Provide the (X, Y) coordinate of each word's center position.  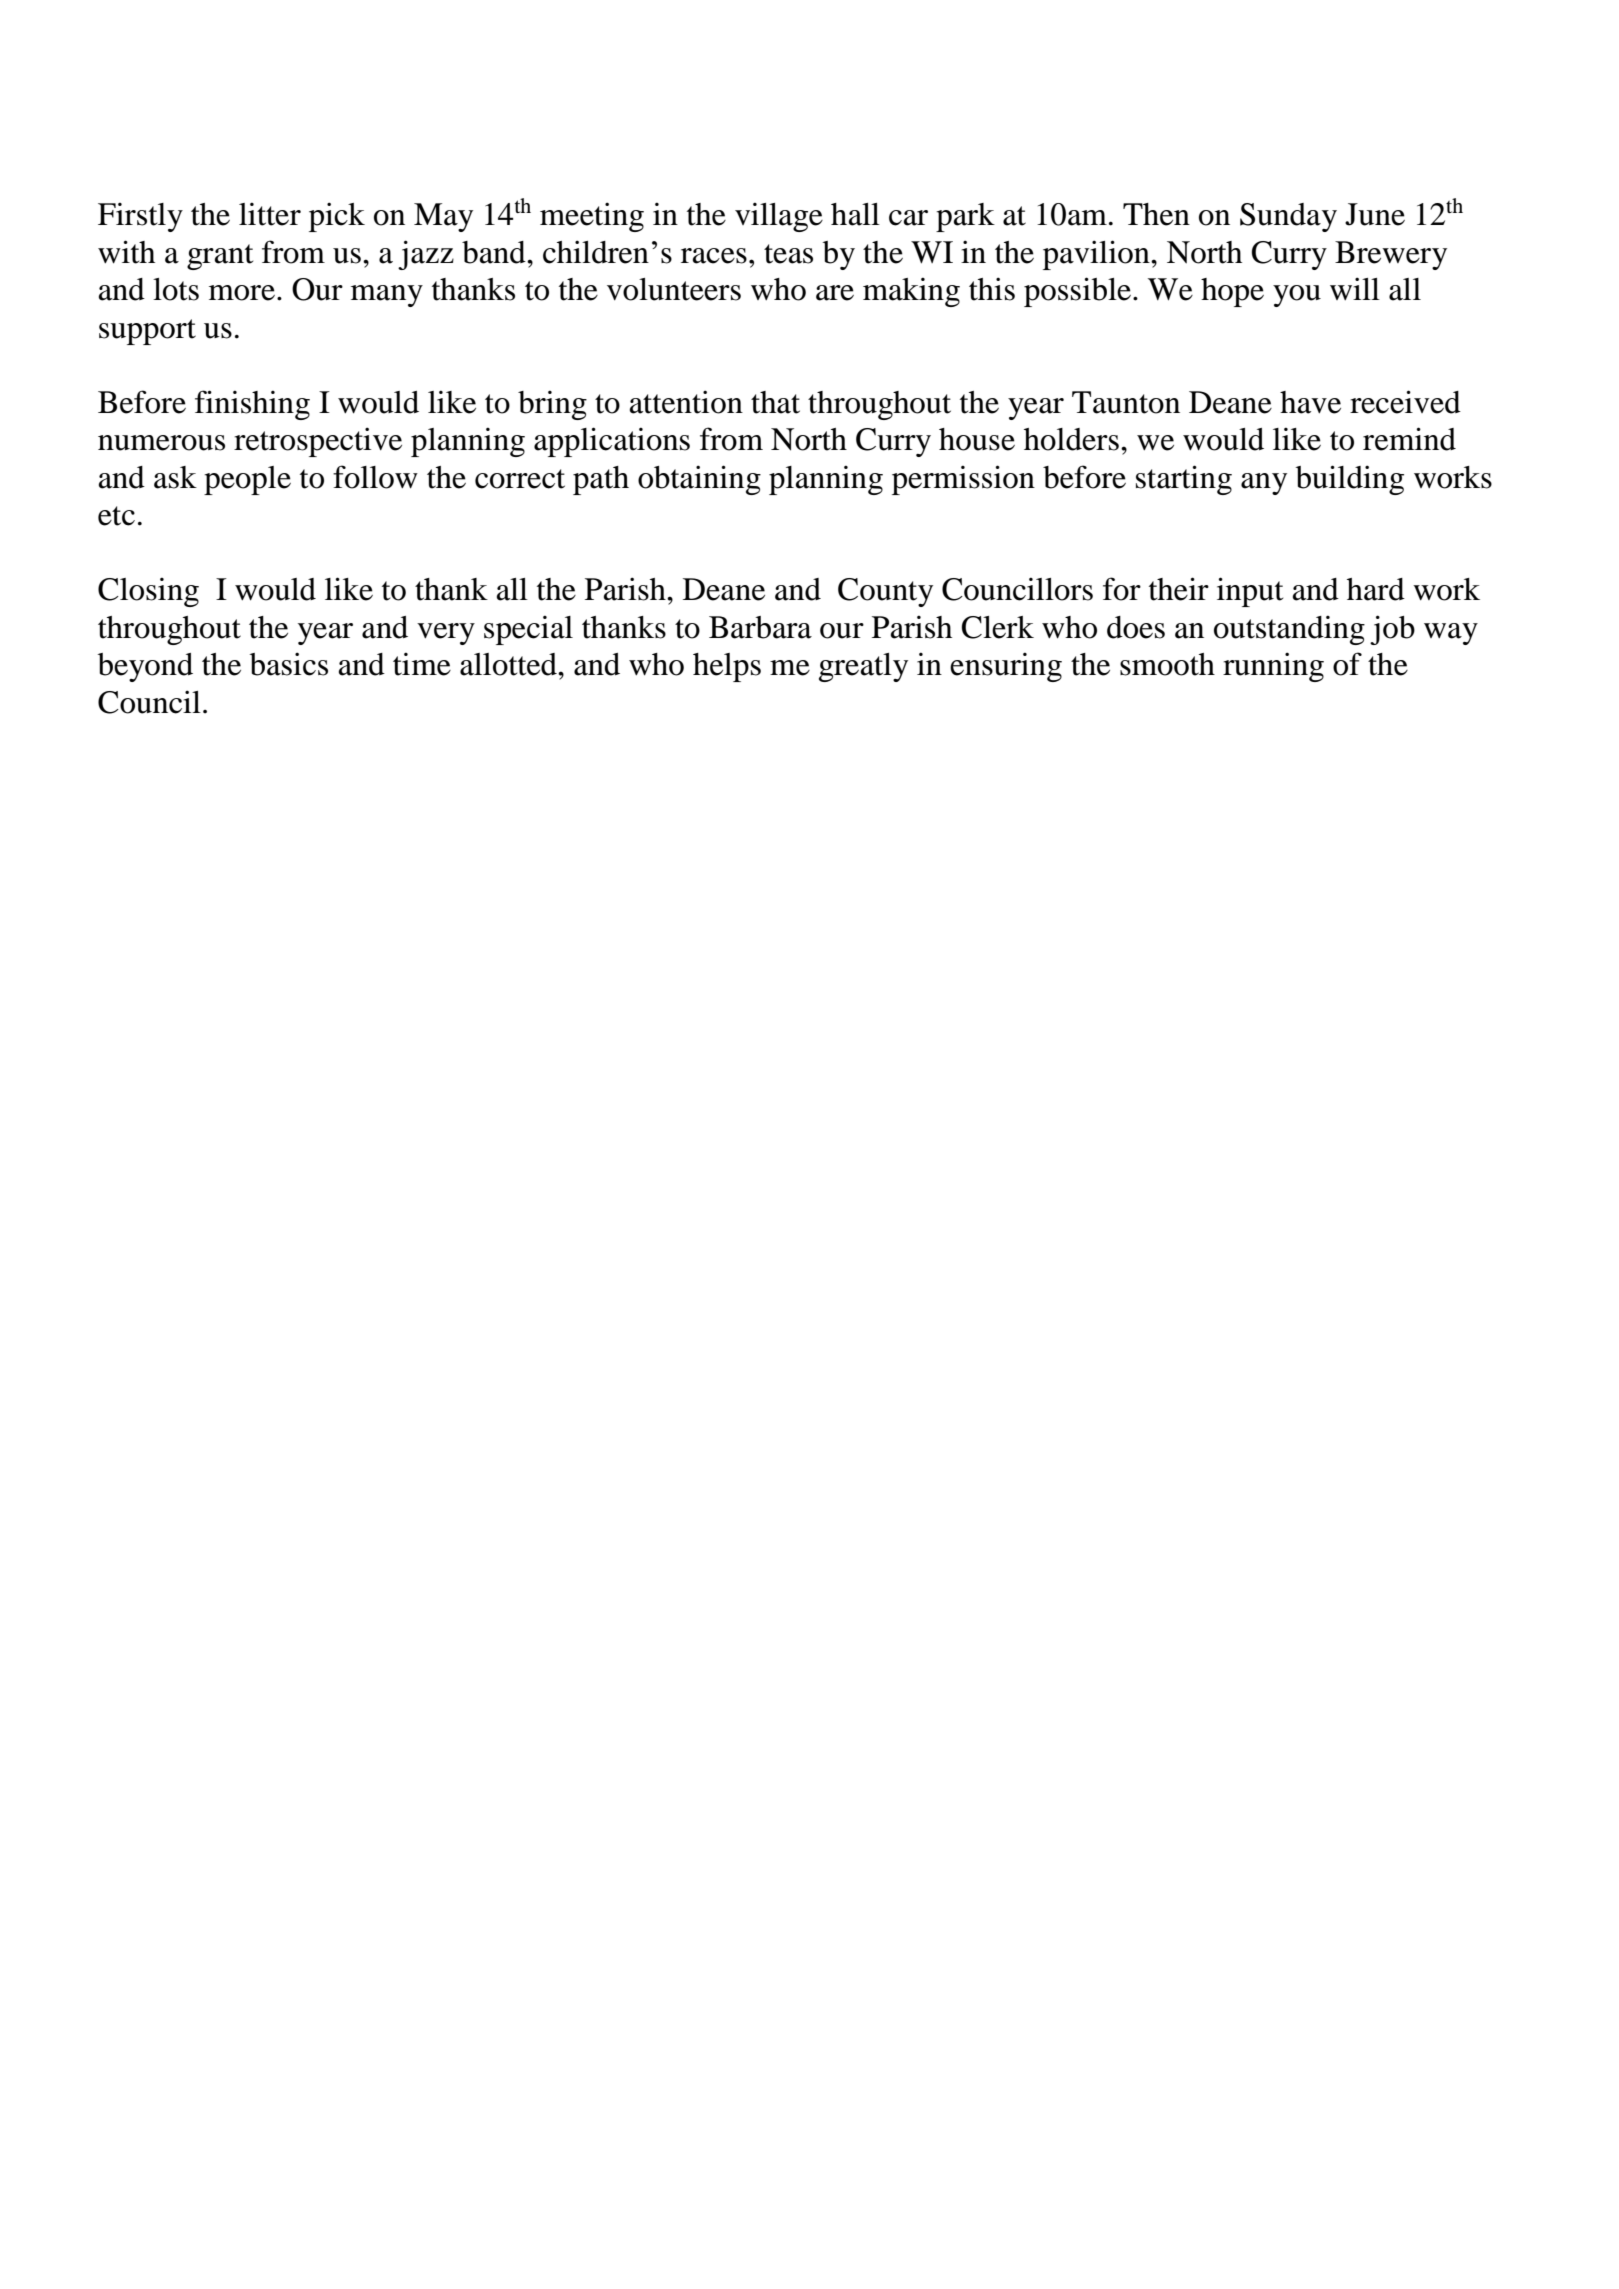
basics (289, 664)
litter (270, 214)
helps (727, 667)
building (1350, 480)
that (775, 402)
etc (116, 516)
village (779, 217)
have (1310, 402)
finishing (252, 405)
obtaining (699, 480)
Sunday (1288, 217)
